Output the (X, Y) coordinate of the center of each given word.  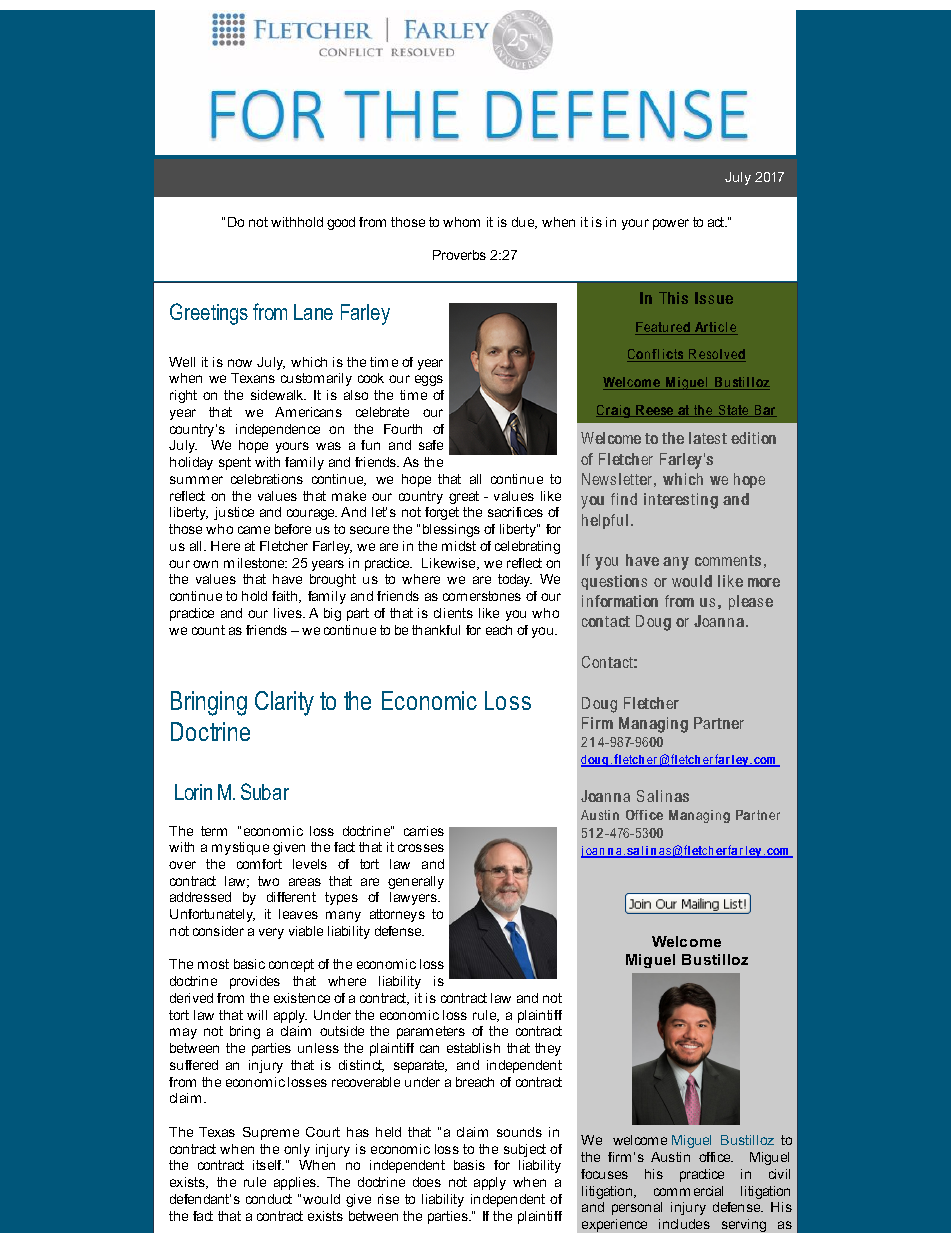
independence (278, 430)
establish (473, 1048)
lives (289, 613)
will (257, 1015)
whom (461, 222)
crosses (421, 848)
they (548, 1049)
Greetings (209, 314)
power (671, 224)
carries (424, 831)
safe (431, 445)
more (764, 582)
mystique (240, 848)
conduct (269, 1199)
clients (453, 613)
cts (675, 355)
